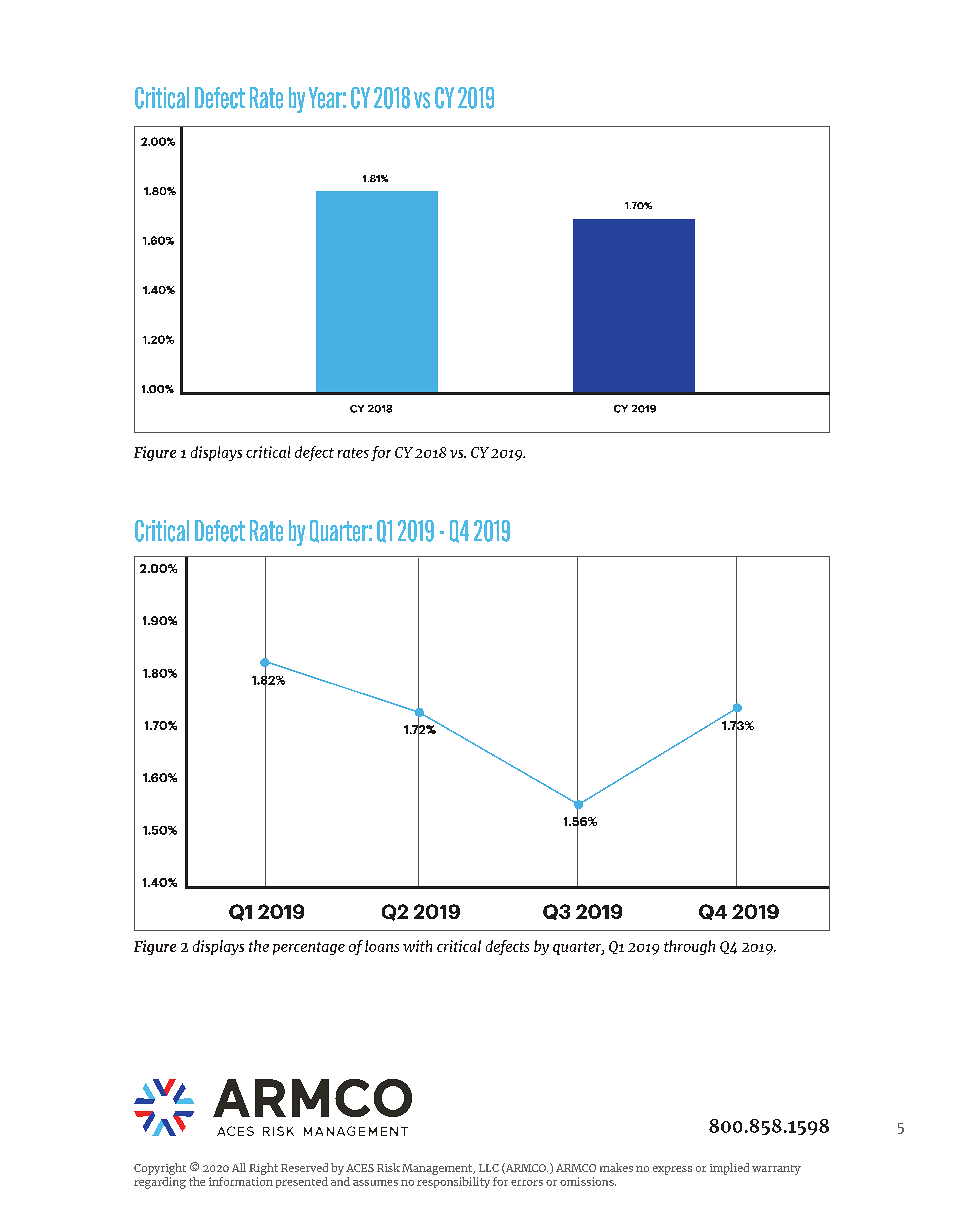  What do you see at coordinates (388, 1167) in the screenshot?
I see `Risk` at bounding box center [388, 1167].
